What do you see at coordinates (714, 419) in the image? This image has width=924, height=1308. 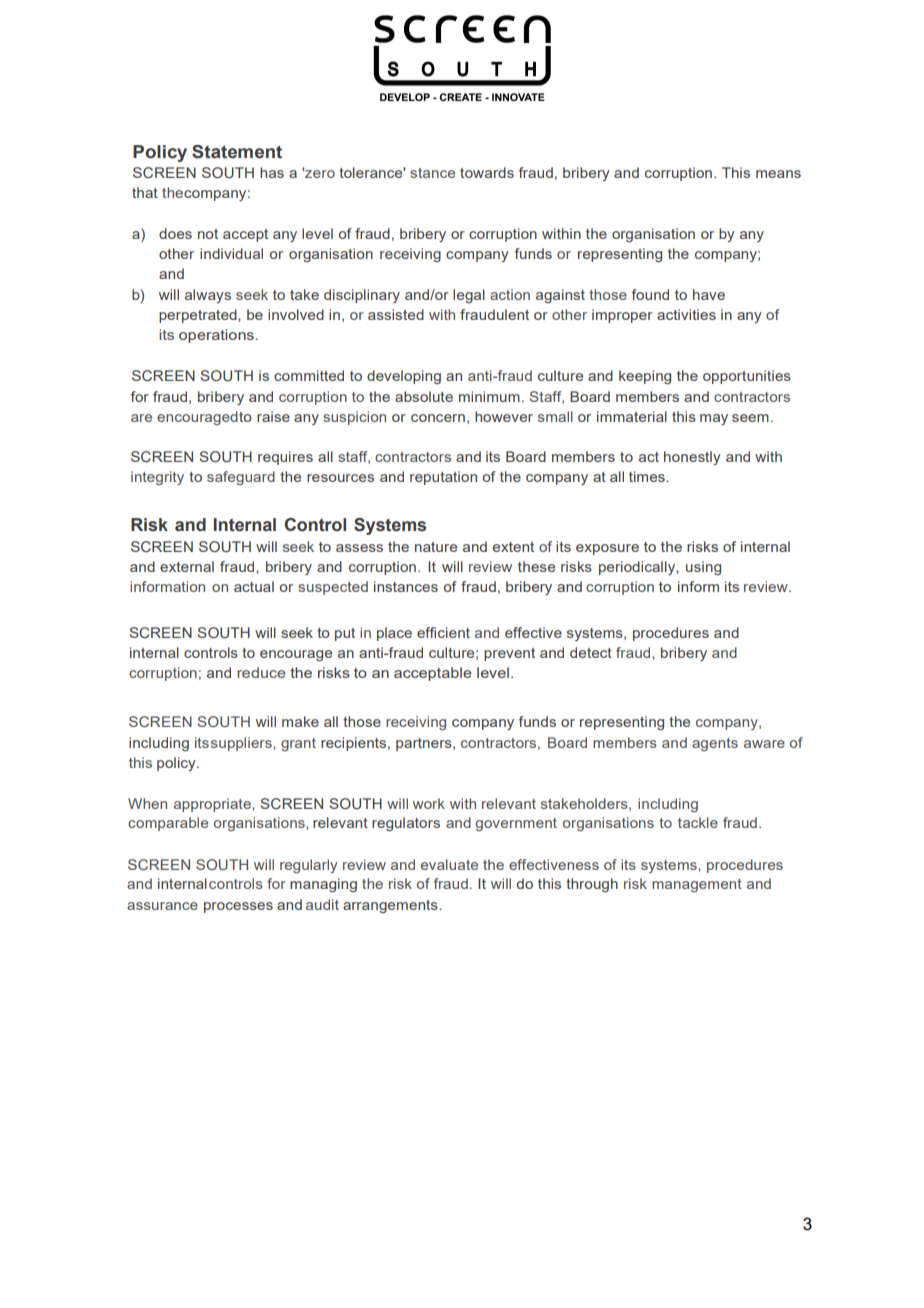 I see `may` at bounding box center [714, 419].
